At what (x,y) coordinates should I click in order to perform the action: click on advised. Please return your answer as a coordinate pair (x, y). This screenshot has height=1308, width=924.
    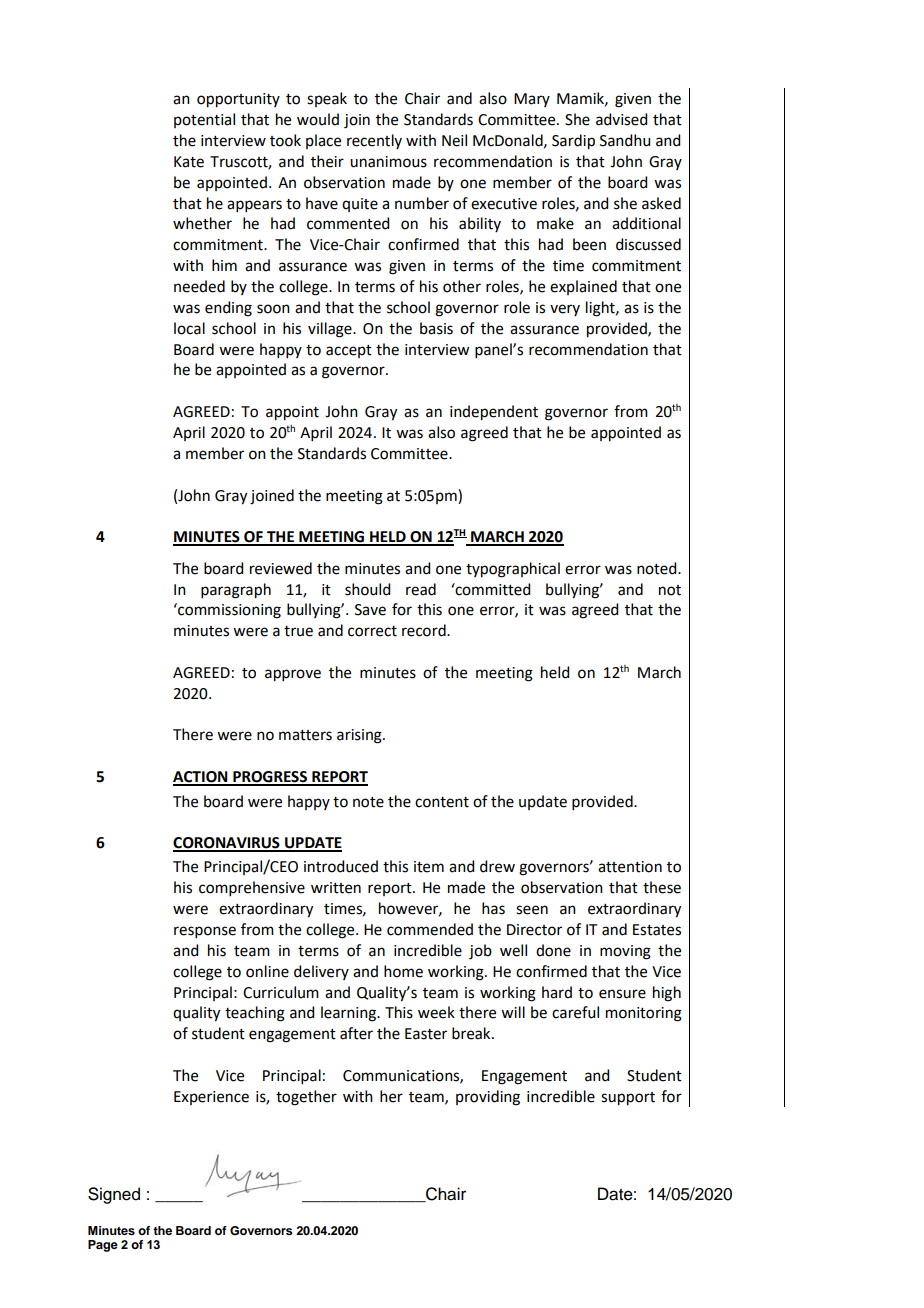
    Looking at the image, I should click on (621, 119).
